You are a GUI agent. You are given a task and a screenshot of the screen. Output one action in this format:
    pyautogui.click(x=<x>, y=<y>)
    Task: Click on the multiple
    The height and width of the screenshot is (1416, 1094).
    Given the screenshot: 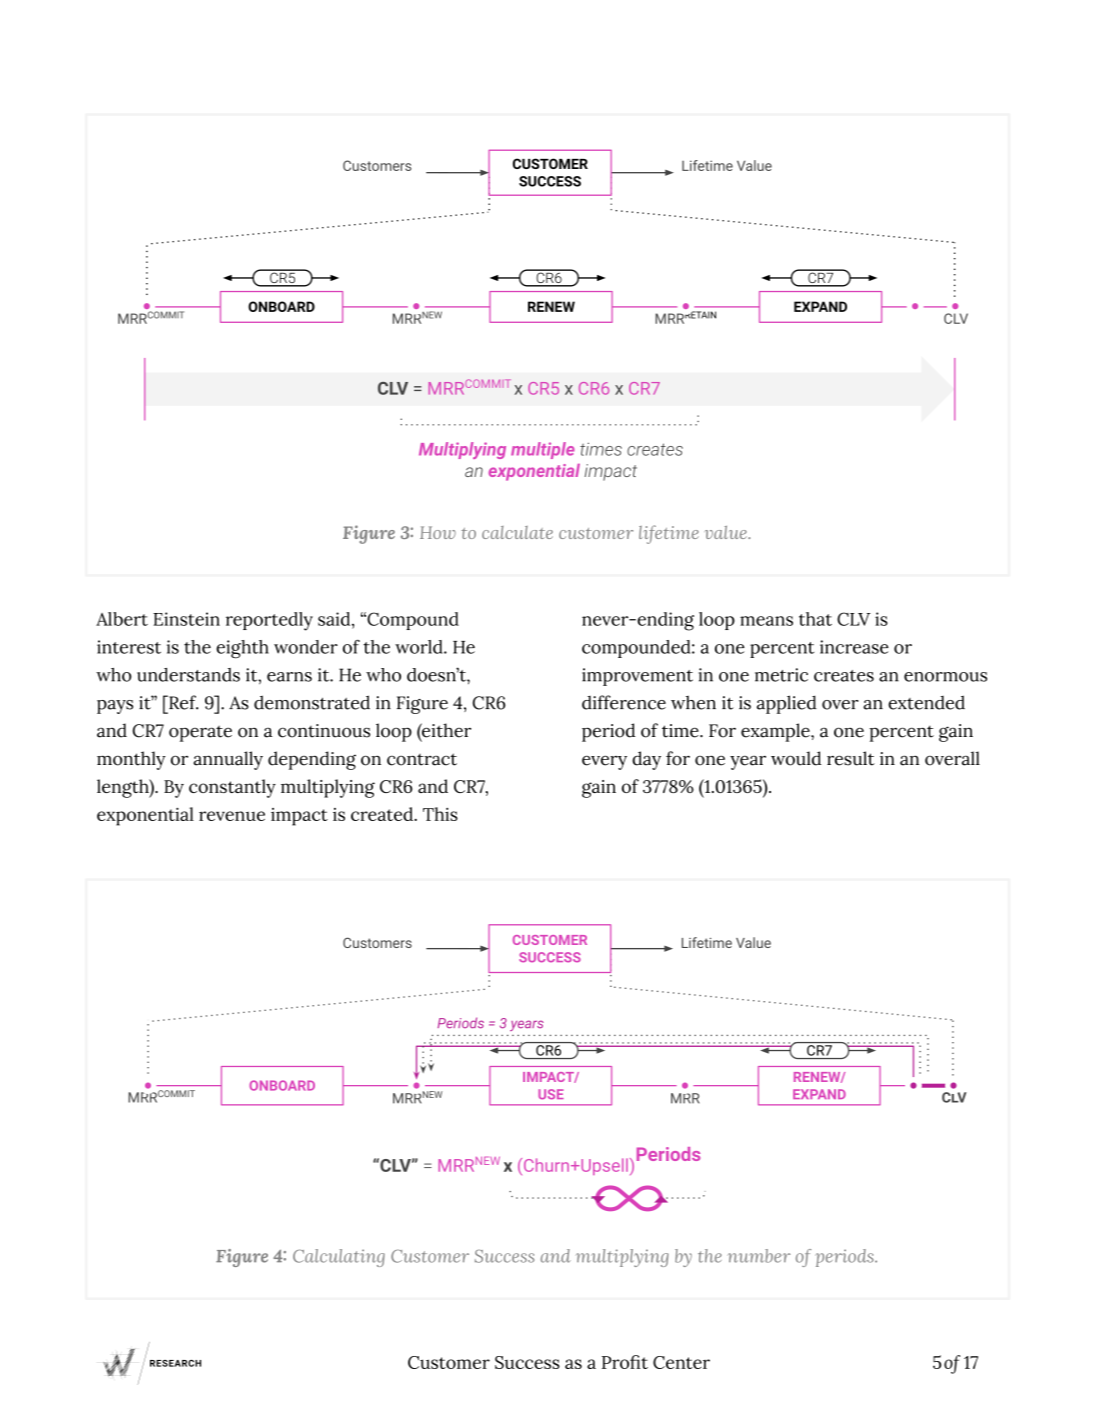 What is the action you would take?
    pyautogui.click(x=543, y=450)
